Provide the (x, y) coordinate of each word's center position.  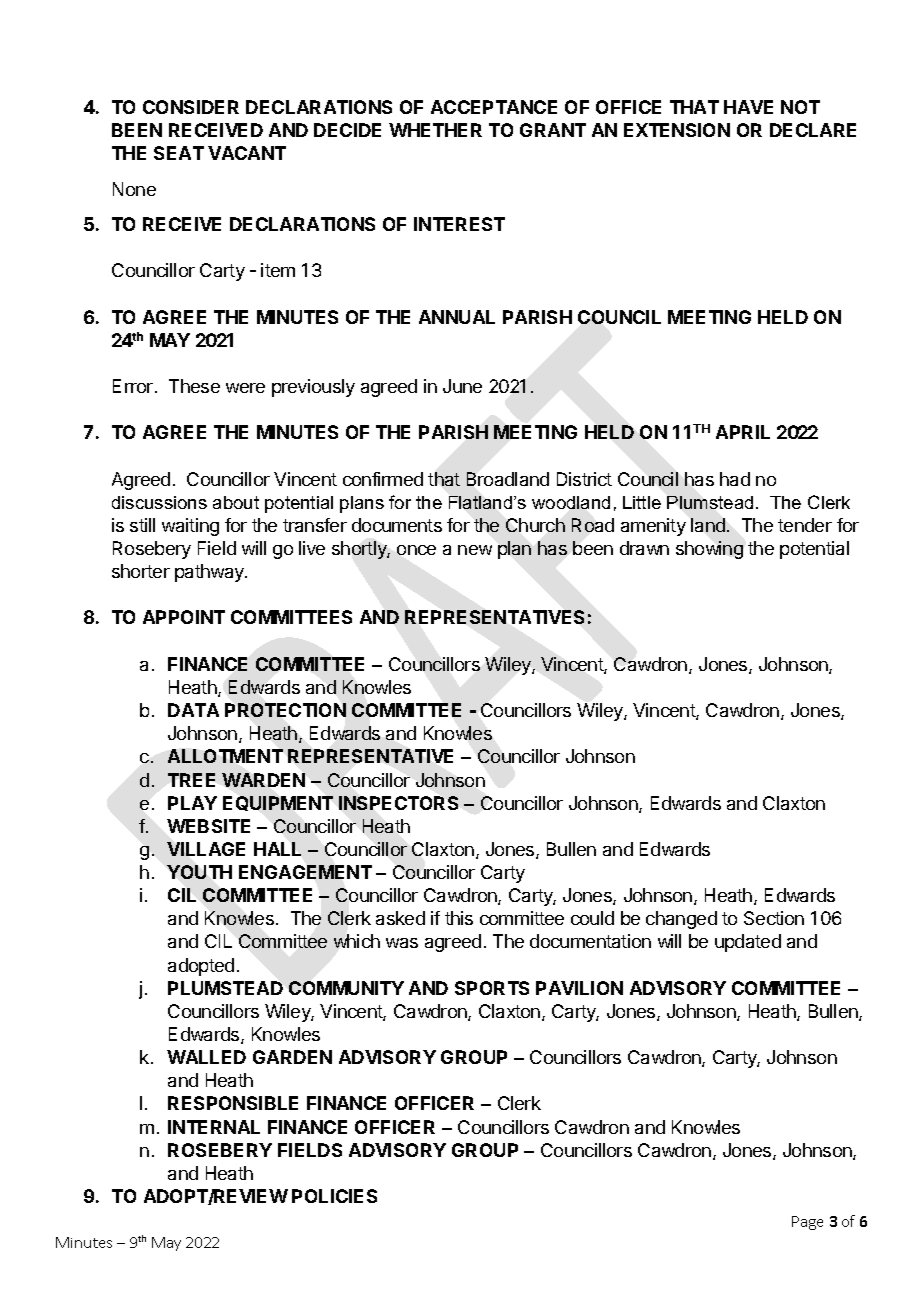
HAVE (748, 107)
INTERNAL (214, 1127)
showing (709, 550)
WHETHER (435, 130)
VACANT (247, 153)
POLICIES (334, 1196)
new (475, 550)
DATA (193, 710)
